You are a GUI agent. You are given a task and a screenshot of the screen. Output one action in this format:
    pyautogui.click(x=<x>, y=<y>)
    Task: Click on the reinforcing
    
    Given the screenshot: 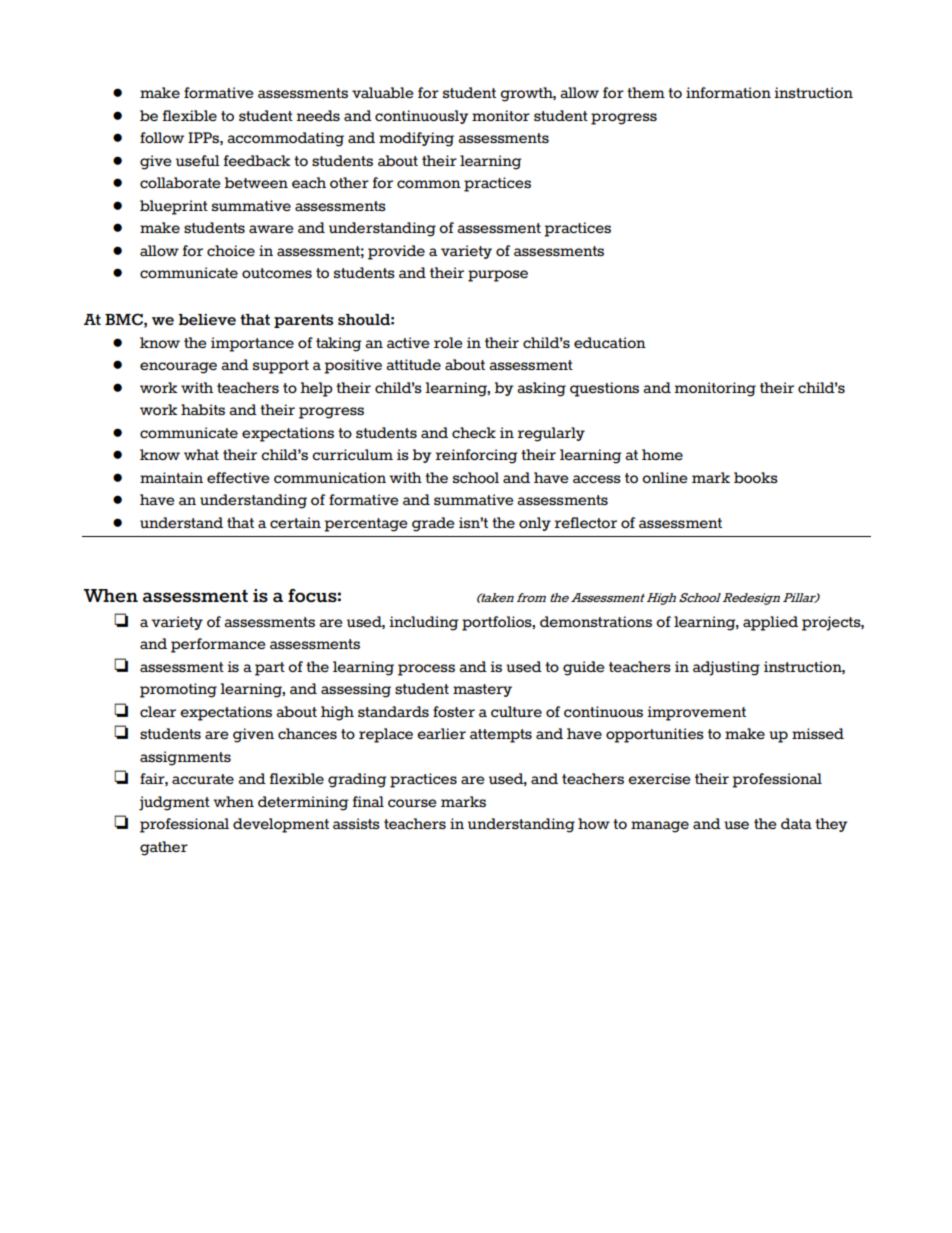 What is the action you would take?
    pyautogui.click(x=476, y=456)
